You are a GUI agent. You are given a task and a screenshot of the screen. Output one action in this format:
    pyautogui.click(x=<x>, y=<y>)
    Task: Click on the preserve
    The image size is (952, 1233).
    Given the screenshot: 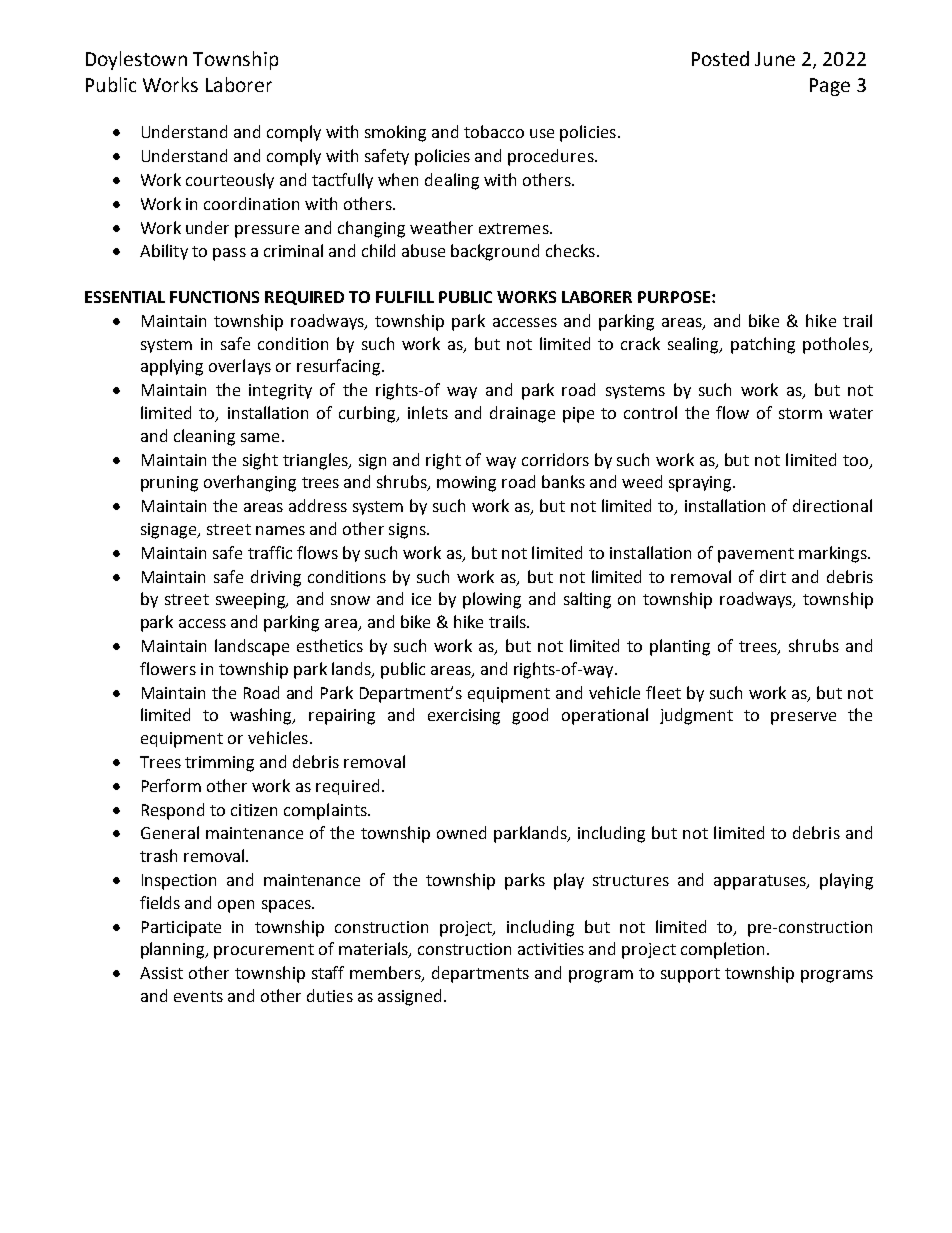 What is the action you would take?
    pyautogui.click(x=803, y=718)
